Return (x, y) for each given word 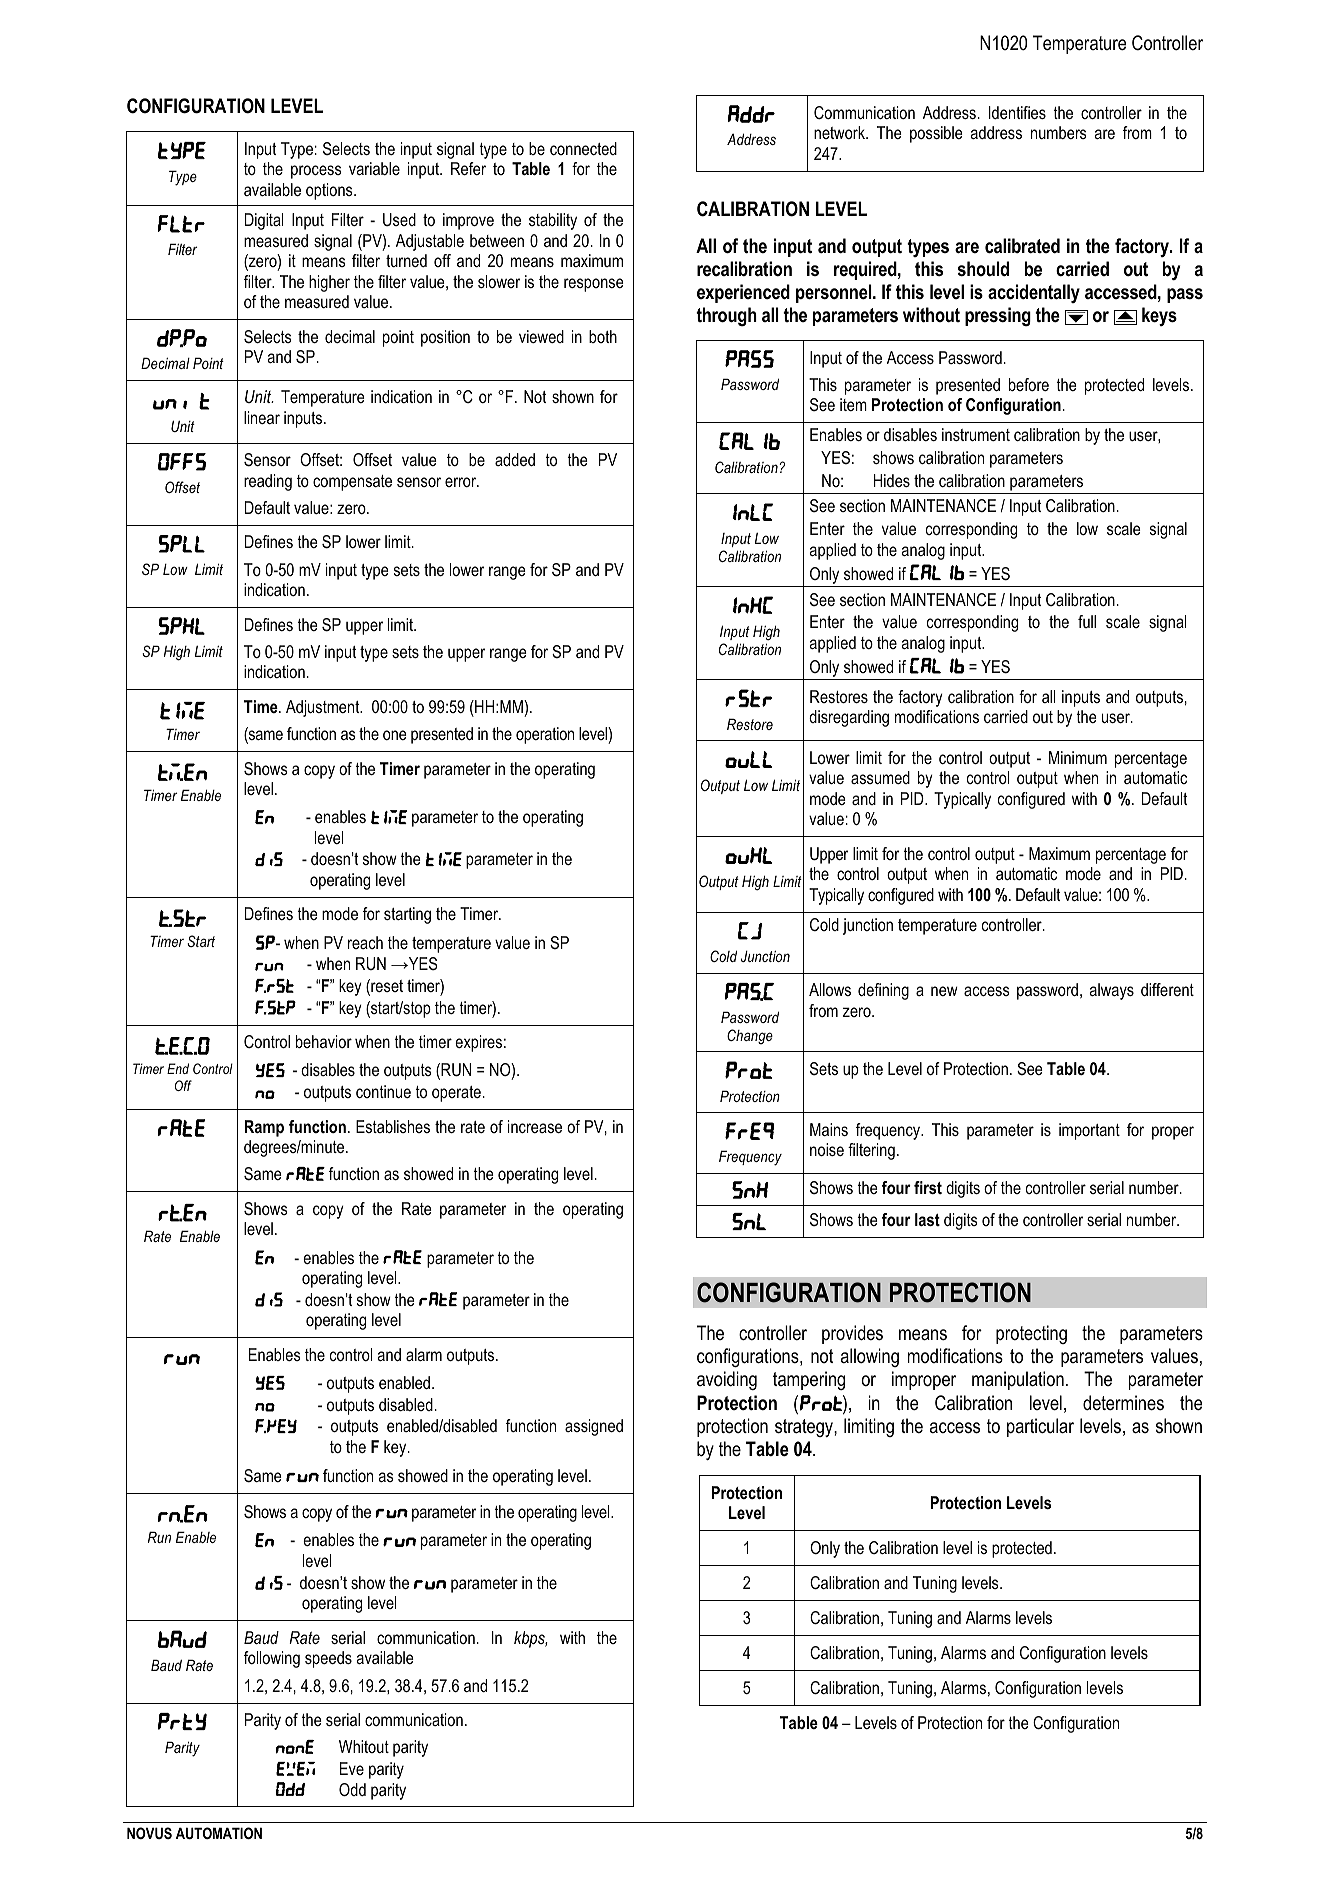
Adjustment (324, 708)
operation (545, 735)
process (316, 172)
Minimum (1078, 757)
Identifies (1017, 112)
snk (750, 1190)
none (295, 1747)
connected (583, 148)
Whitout (364, 1746)
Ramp (264, 1128)
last (927, 1219)
